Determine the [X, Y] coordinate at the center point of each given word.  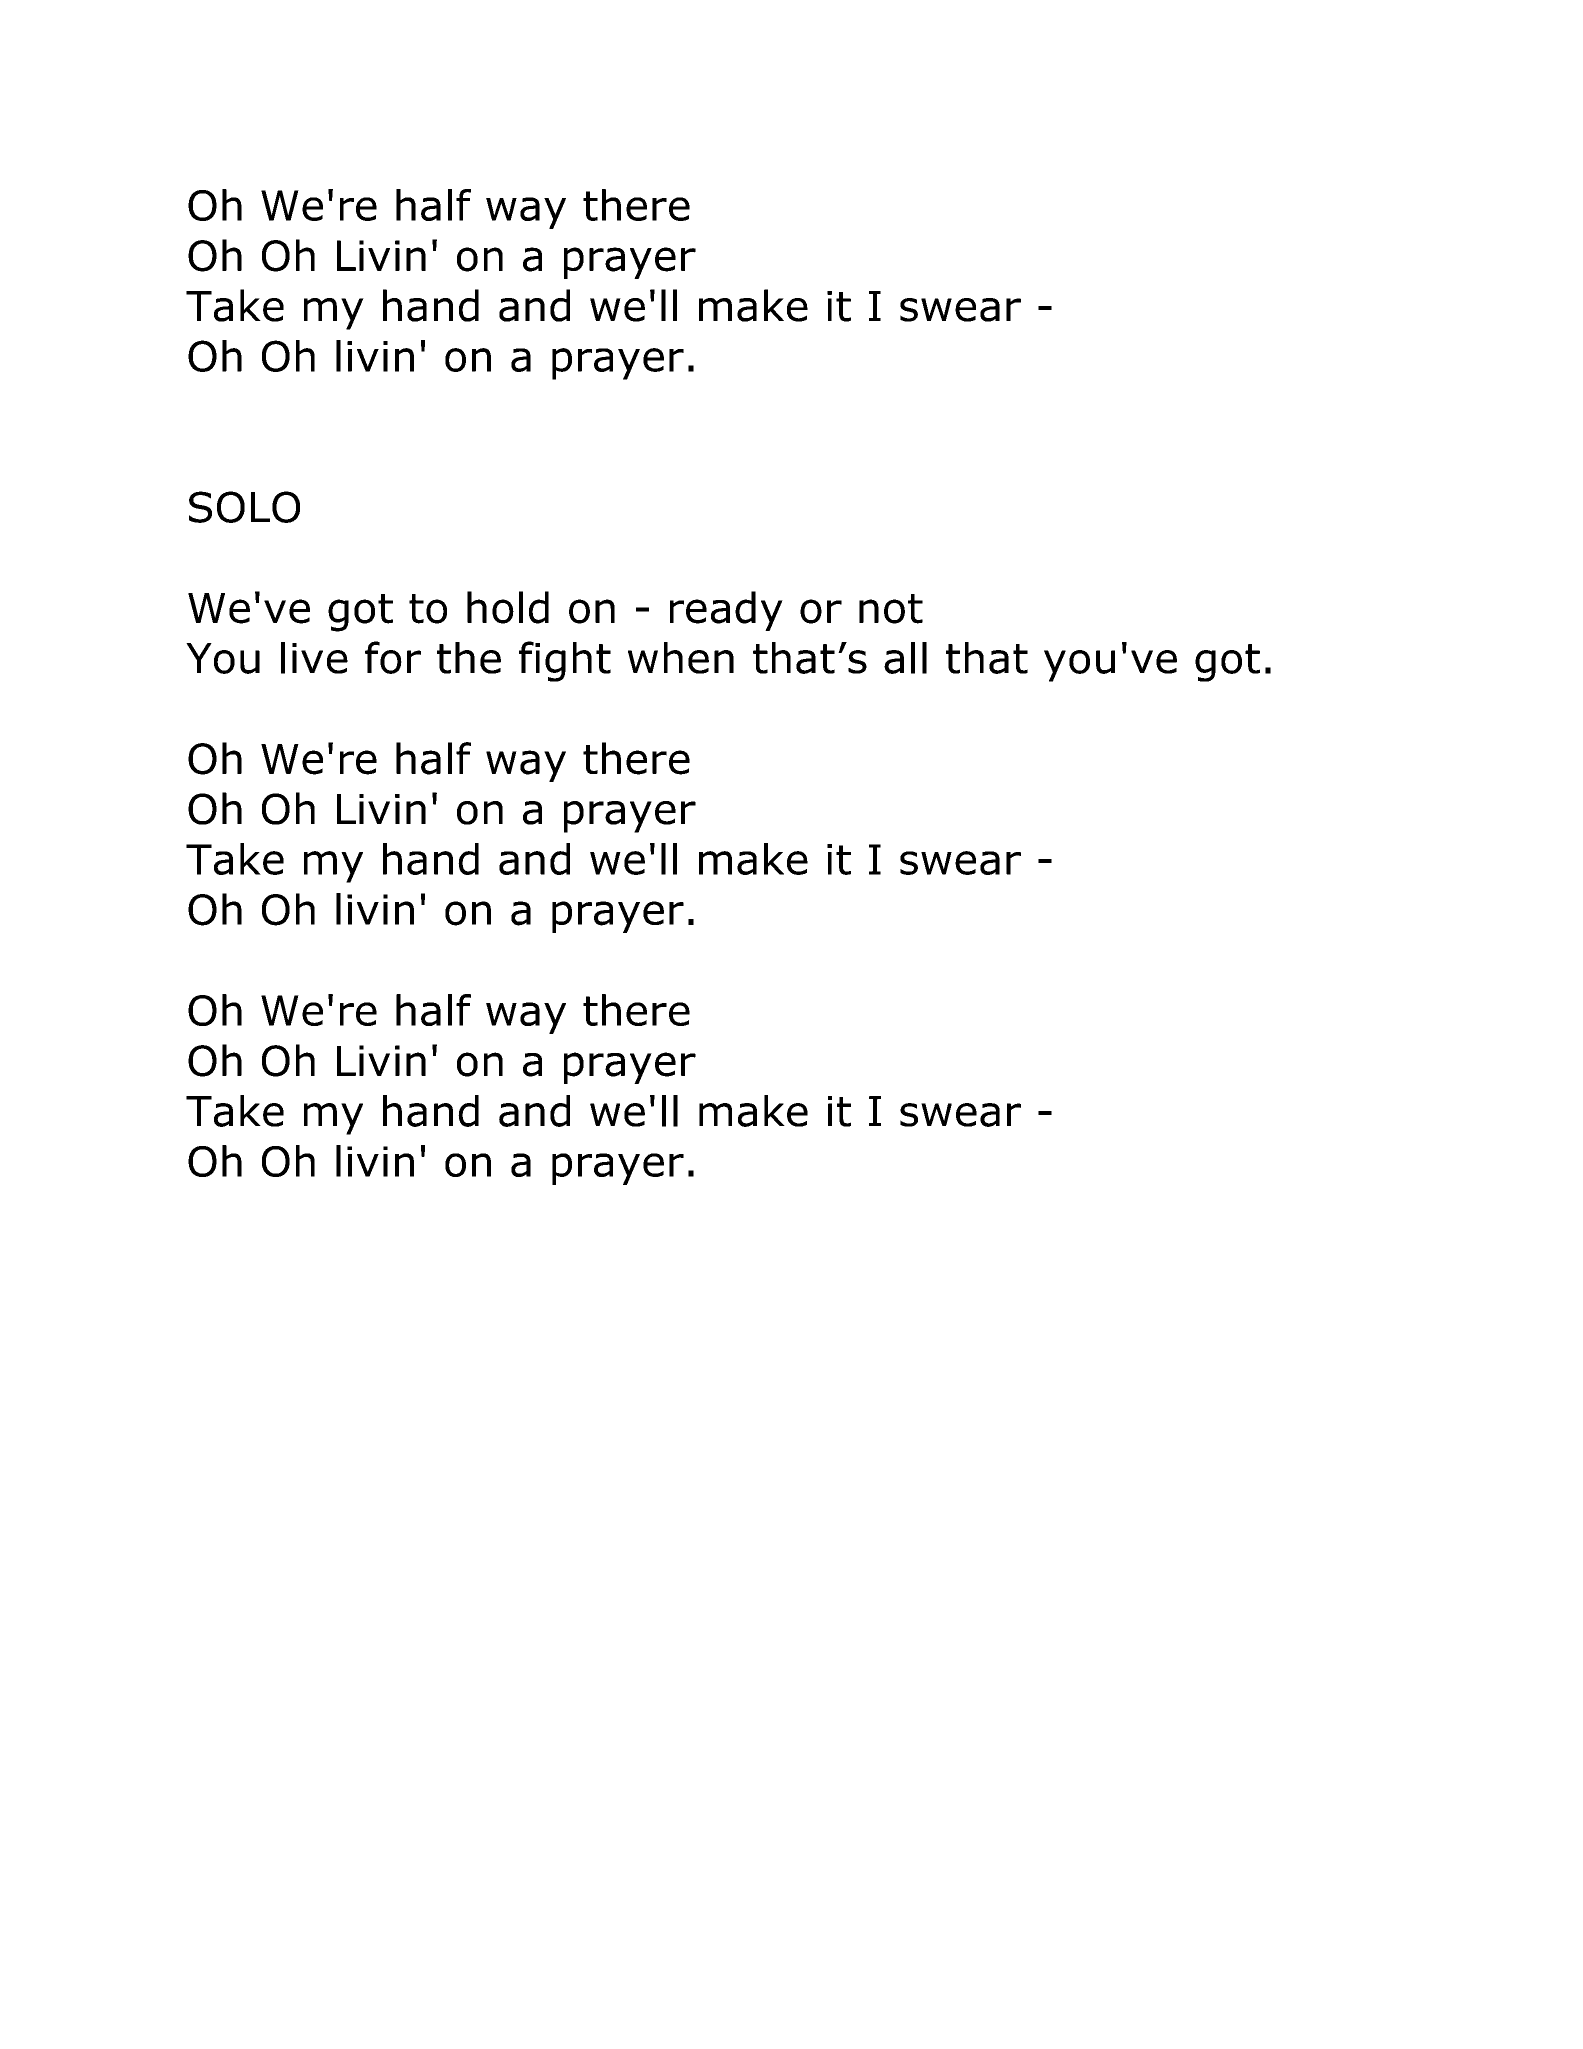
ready [726, 611]
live [314, 658]
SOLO [244, 507]
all [905, 658]
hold [508, 607]
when [681, 658]
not [891, 609]
